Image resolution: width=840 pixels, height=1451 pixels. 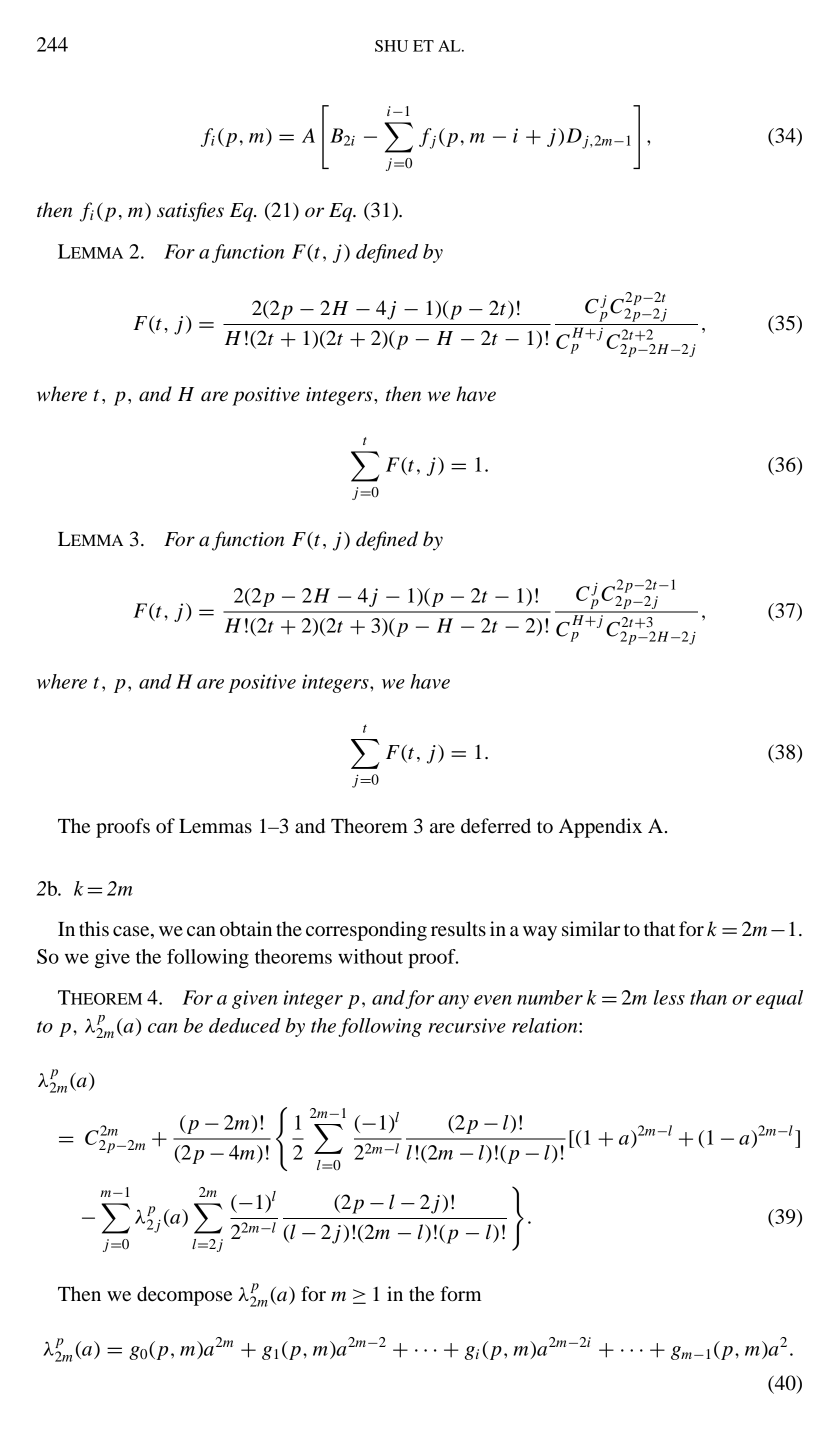 What do you see at coordinates (246, 929) in the image?
I see `obtain` at bounding box center [246, 929].
